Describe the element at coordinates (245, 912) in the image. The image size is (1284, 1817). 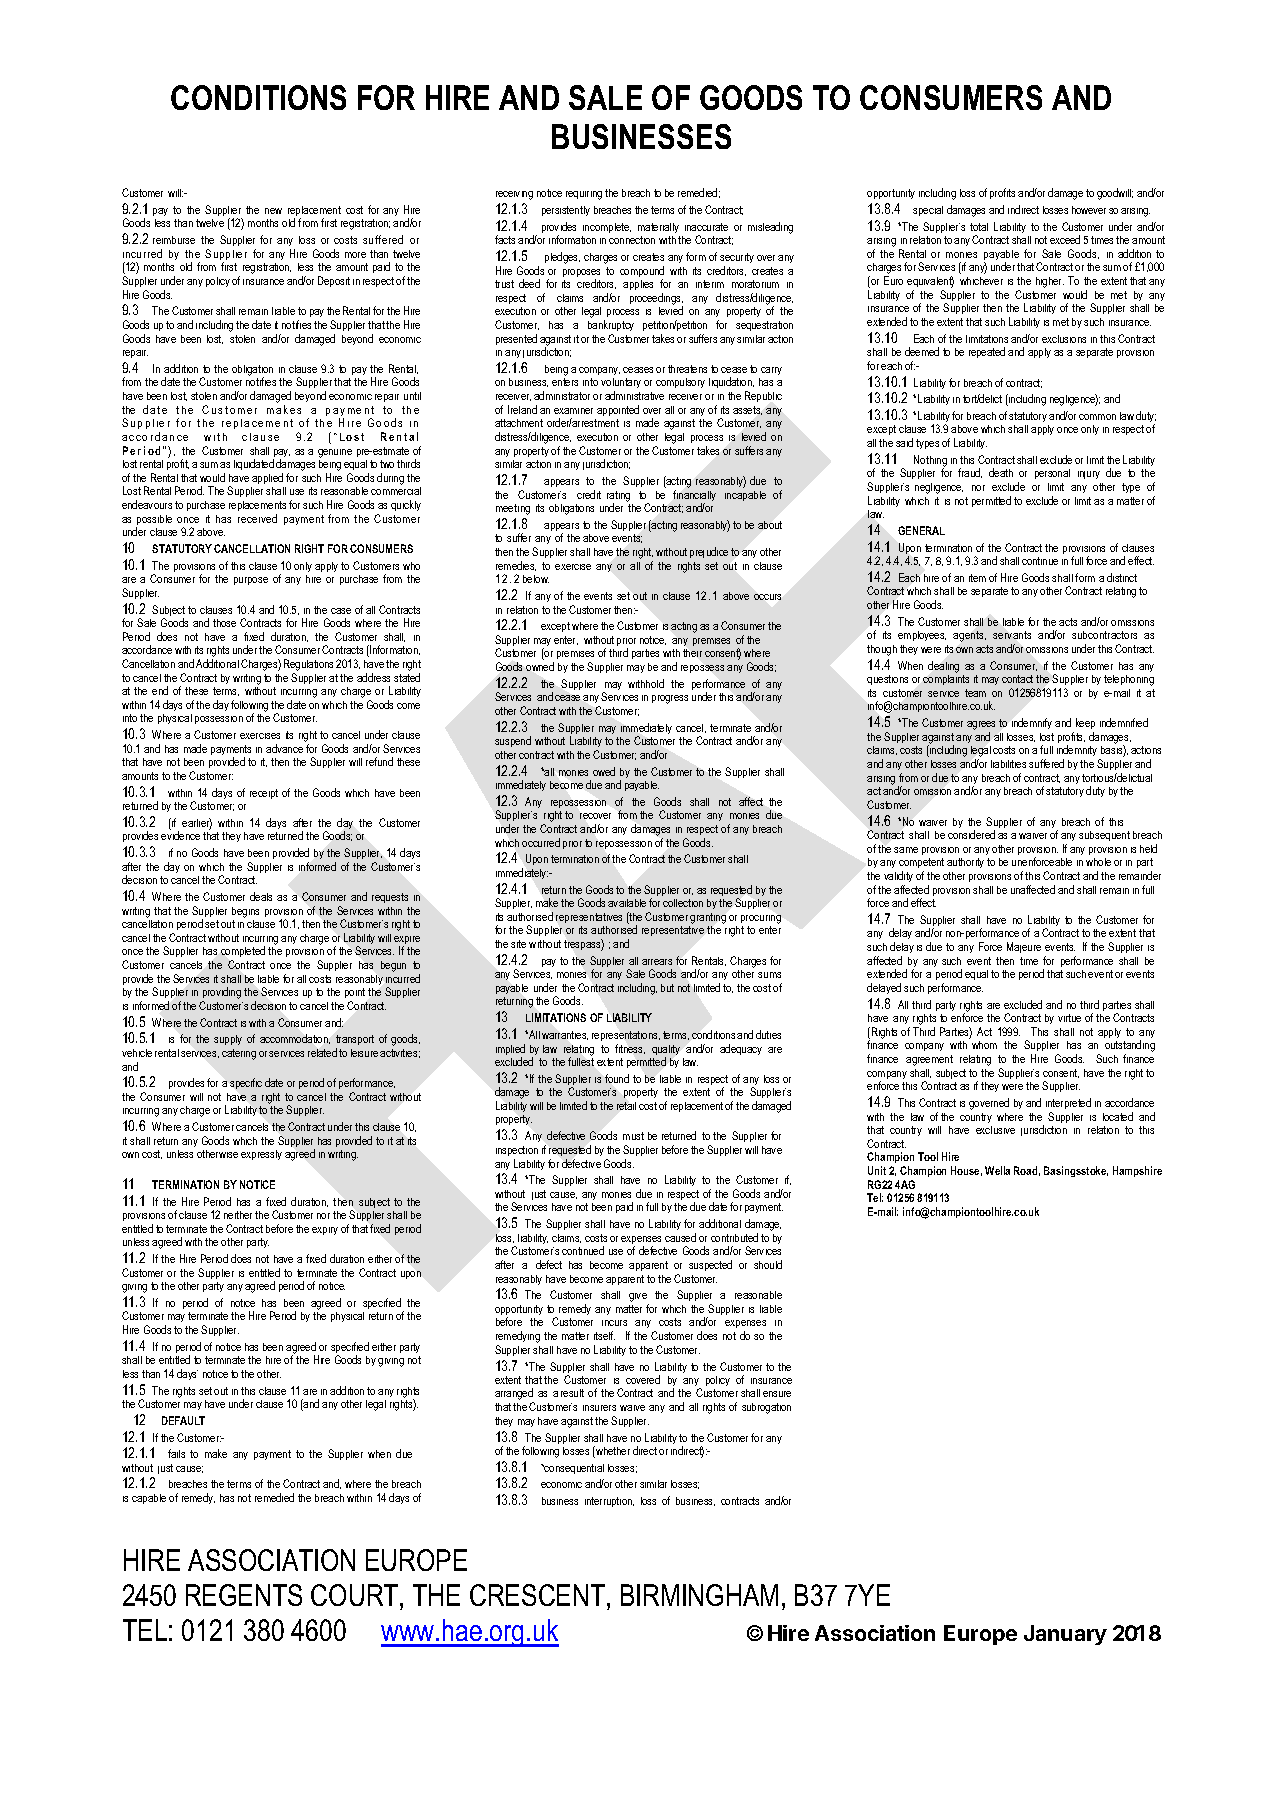
I see `begins` at that location.
